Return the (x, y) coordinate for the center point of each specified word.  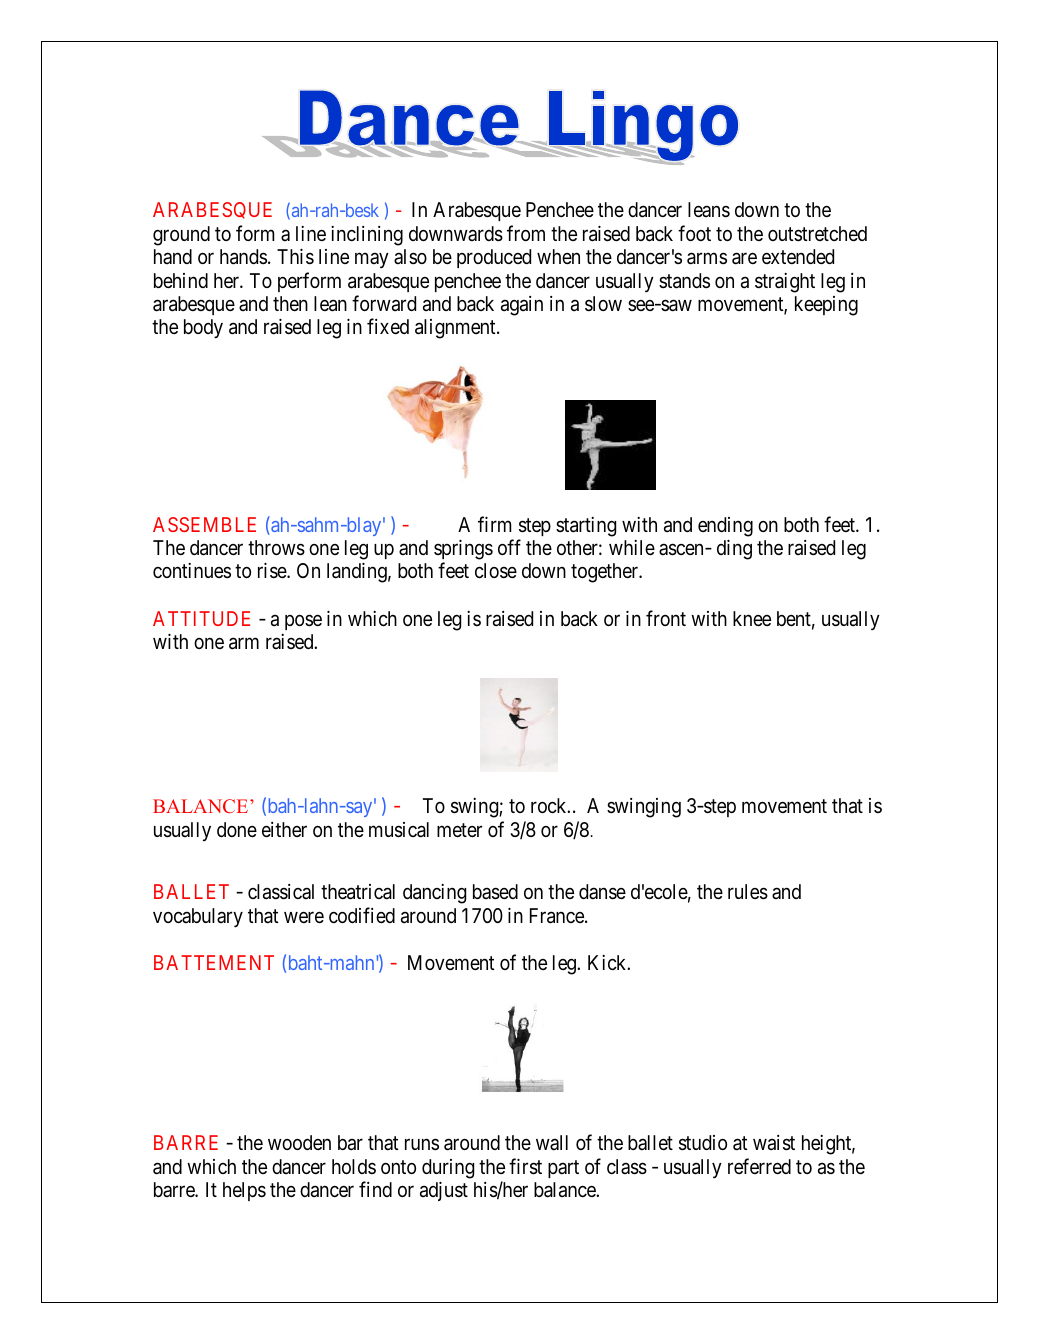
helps (244, 1191)
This (295, 257)
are (744, 259)
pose (303, 622)
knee (752, 618)
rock (550, 805)
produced (494, 258)
